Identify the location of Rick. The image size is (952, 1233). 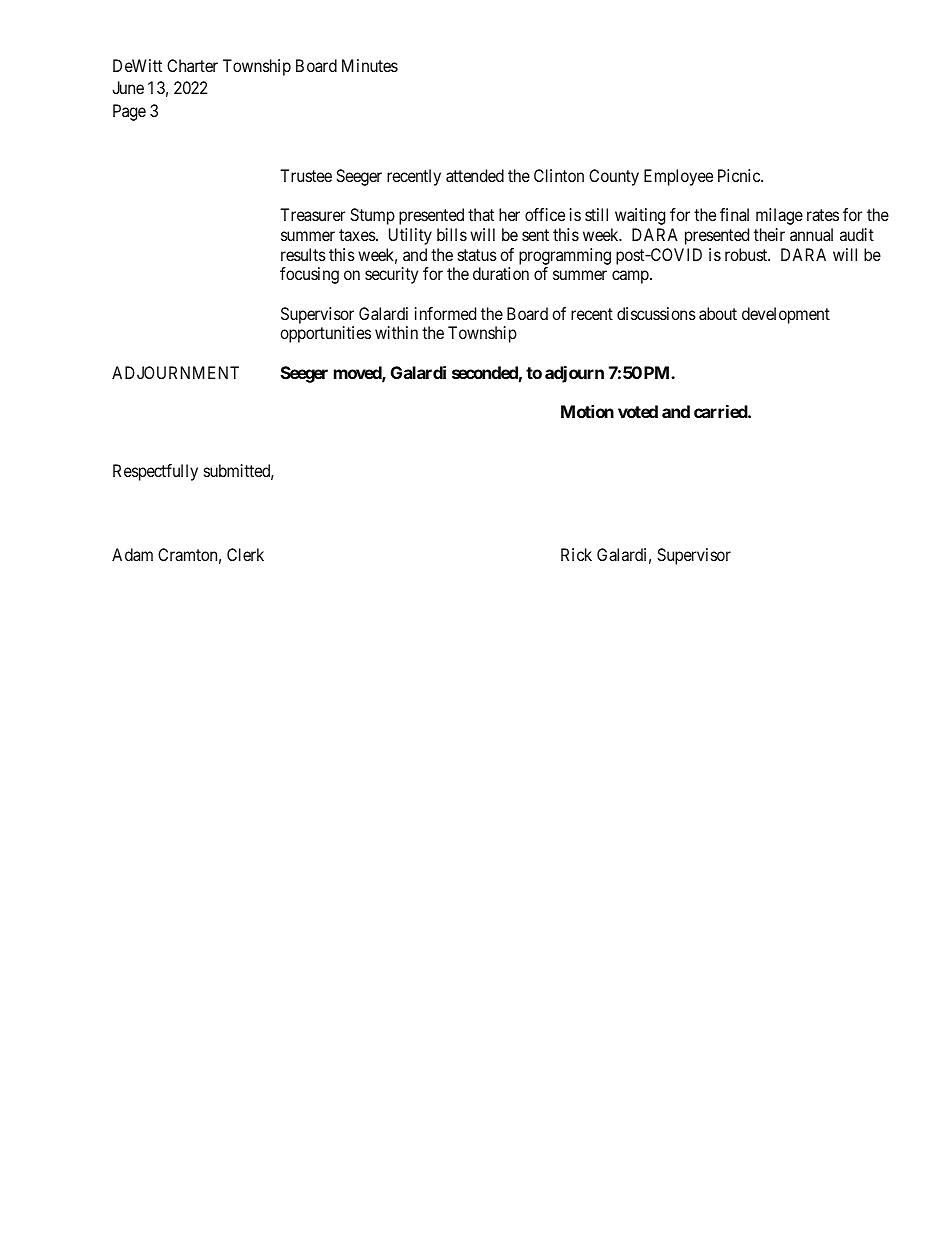
(576, 554).
